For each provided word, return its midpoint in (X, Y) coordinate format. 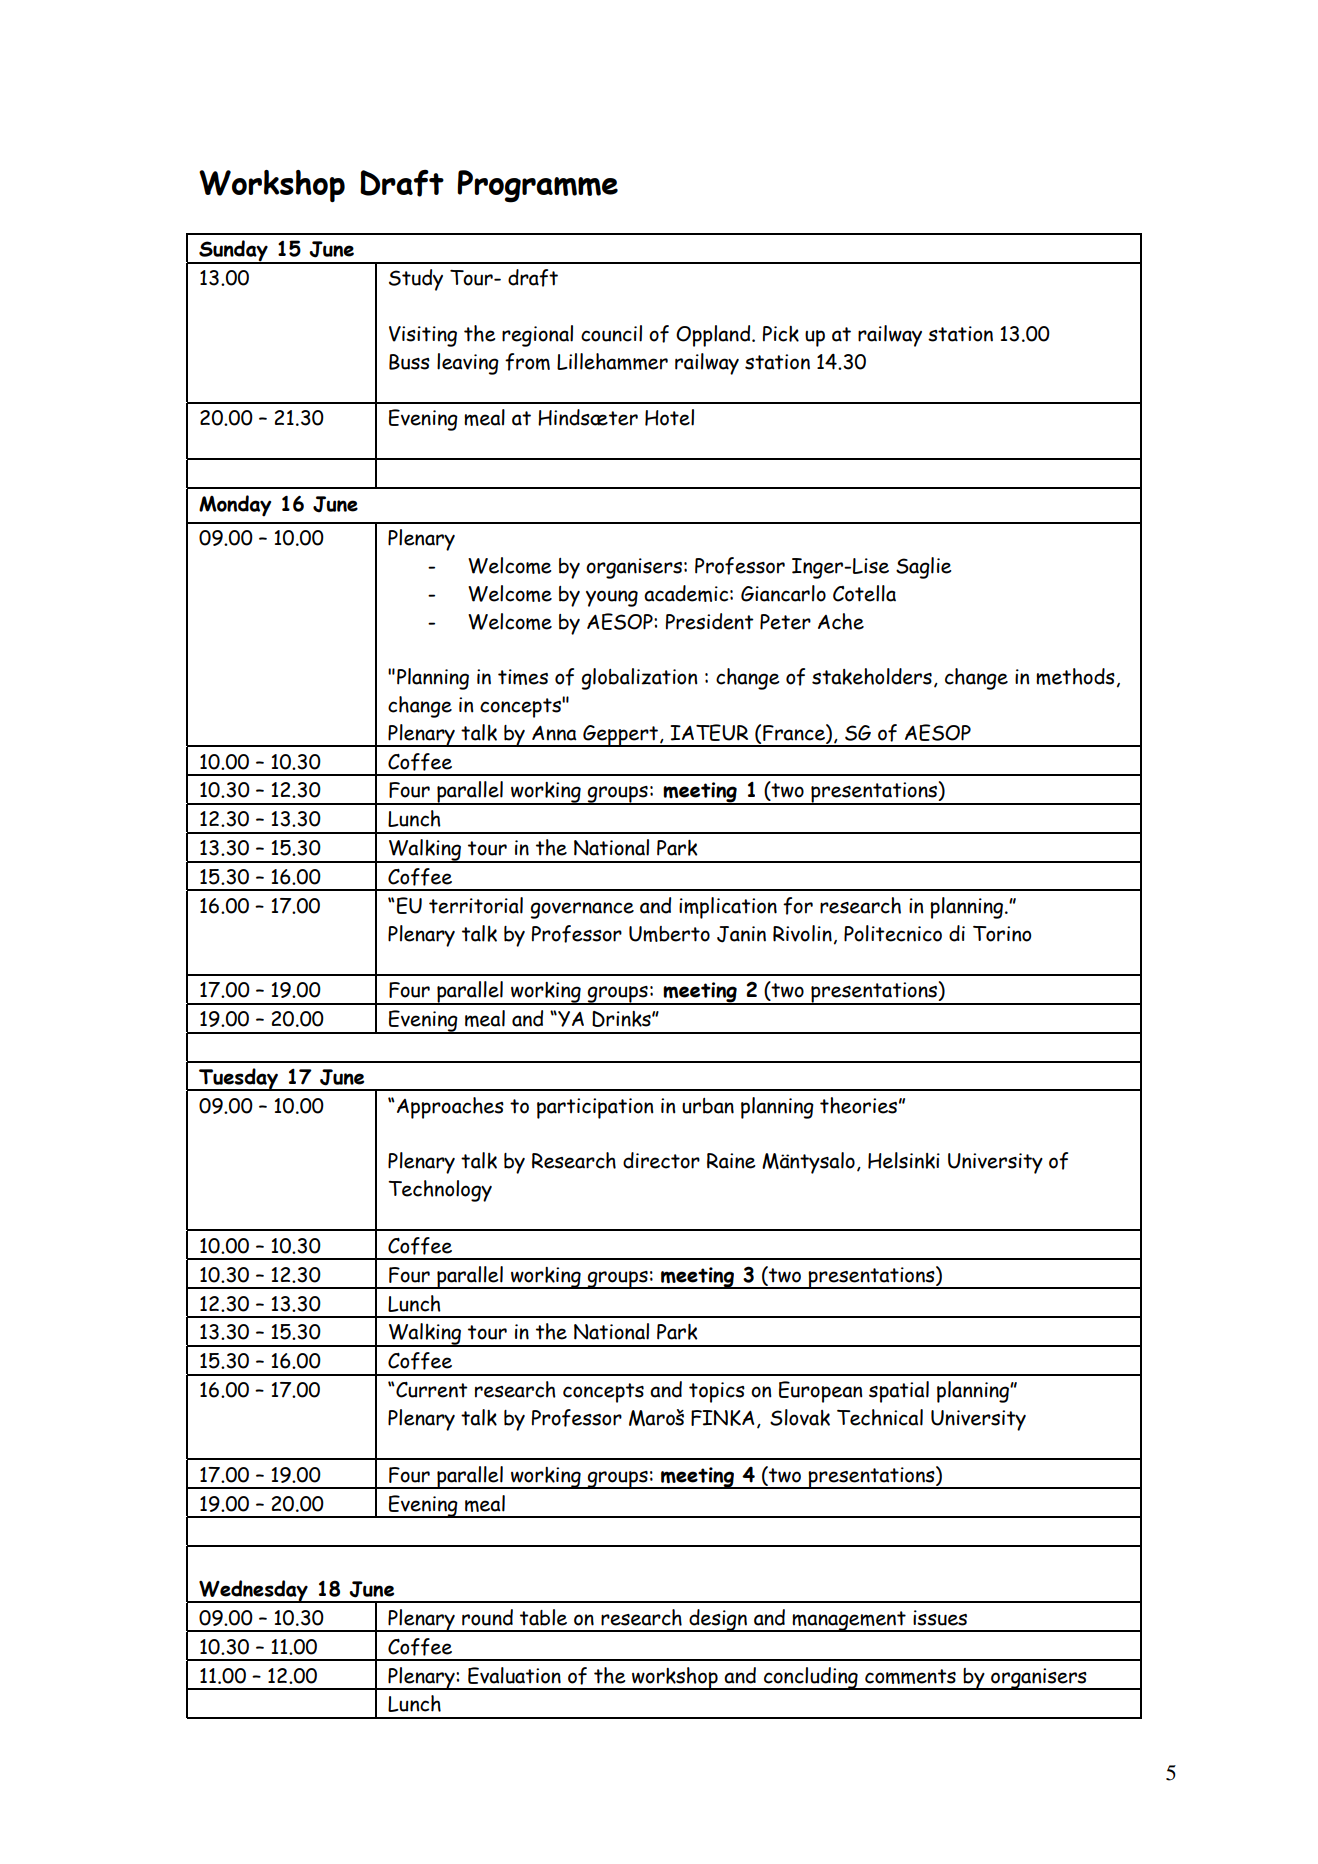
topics (717, 1392)
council (611, 333)
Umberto (669, 934)
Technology (440, 1191)
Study (416, 280)
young (612, 598)
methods (1075, 676)
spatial (899, 1392)
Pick (781, 334)
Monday (235, 506)
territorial (476, 905)
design (718, 1620)
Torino (1002, 934)
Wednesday (253, 1591)
